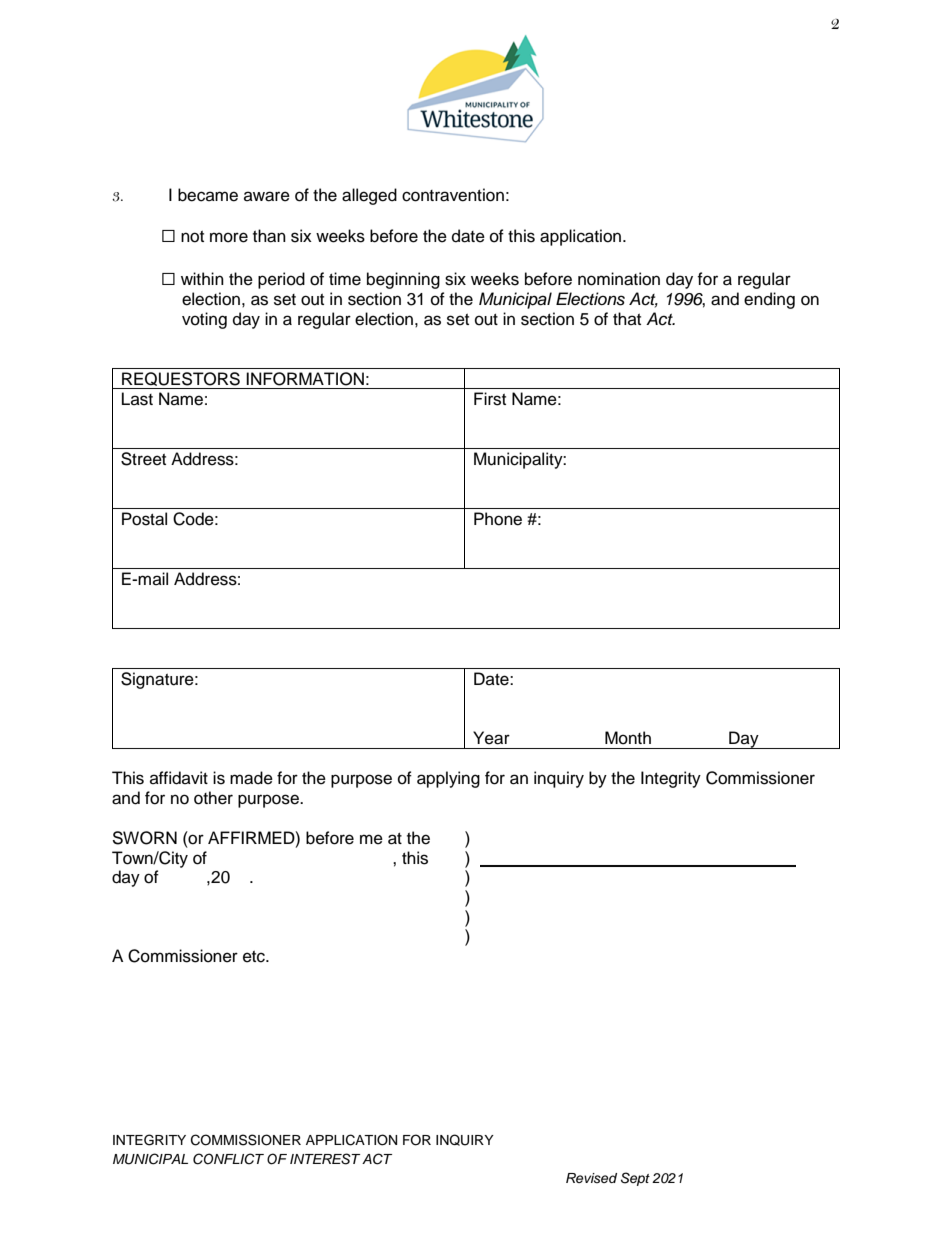 Image resolution: width=952 pixels, height=1233 pixels. Describe the element at coordinates (325, 1159) in the image. I see `INTEREST` at that location.
